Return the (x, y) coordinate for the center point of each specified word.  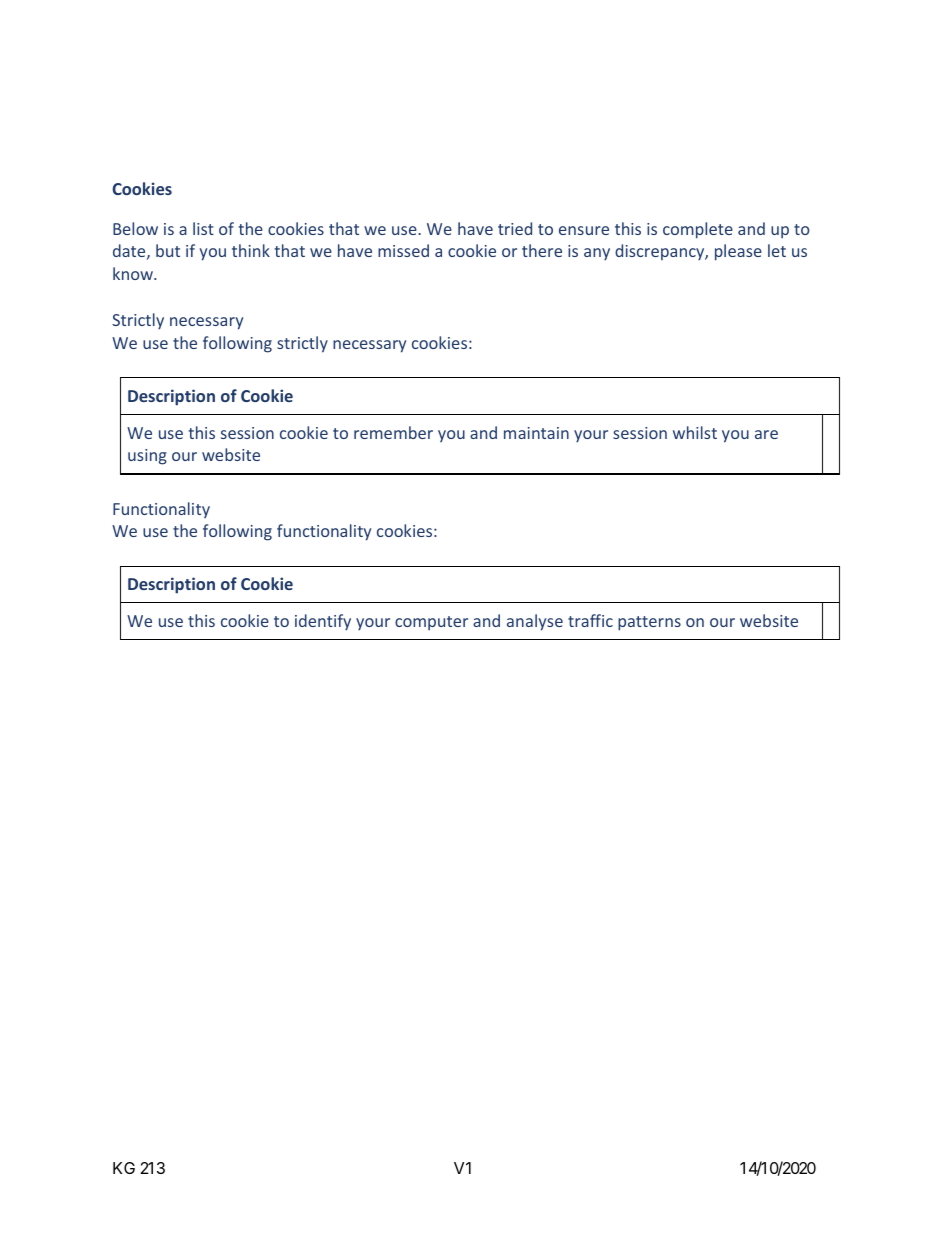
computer (431, 623)
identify (323, 622)
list (203, 228)
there (542, 250)
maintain (536, 433)
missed (403, 250)
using (147, 457)
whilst (695, 432)
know (134, 273)
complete (698, 230)
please (738, 252)
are (766, 434)
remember (393, 432)
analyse (535, 622)
